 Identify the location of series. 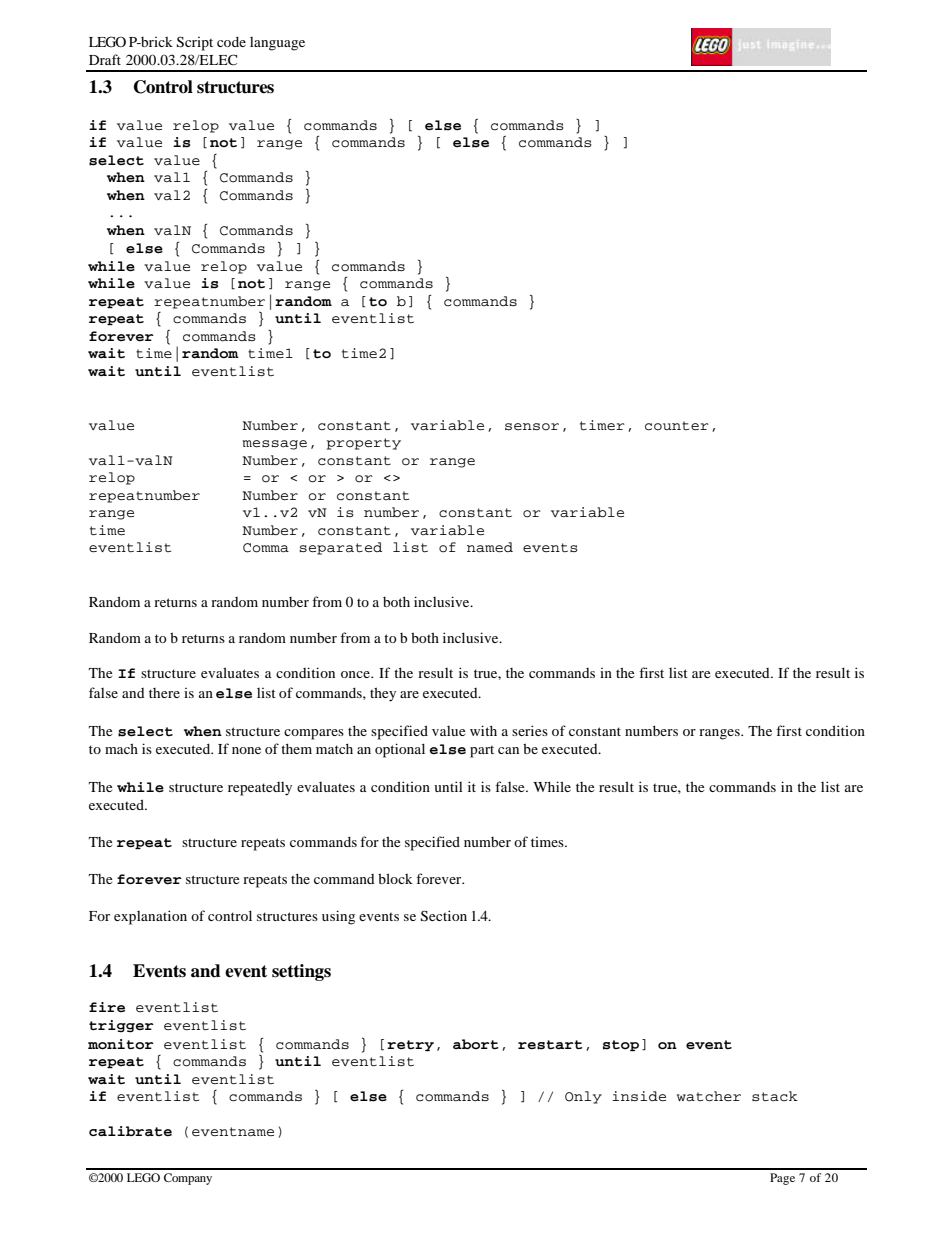
(530, 730).
